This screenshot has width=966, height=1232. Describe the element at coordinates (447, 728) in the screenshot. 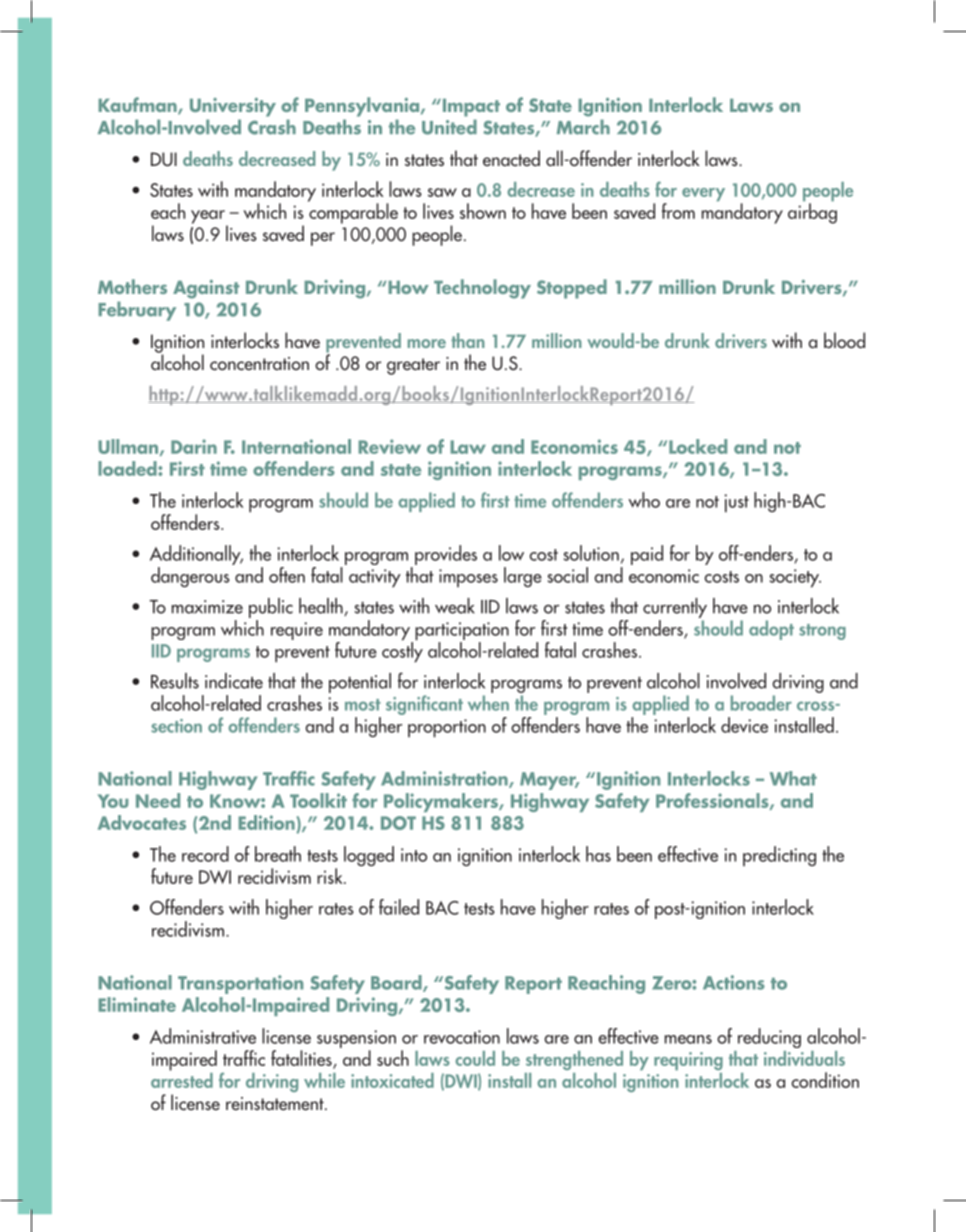

I see `proportion` at that location.
